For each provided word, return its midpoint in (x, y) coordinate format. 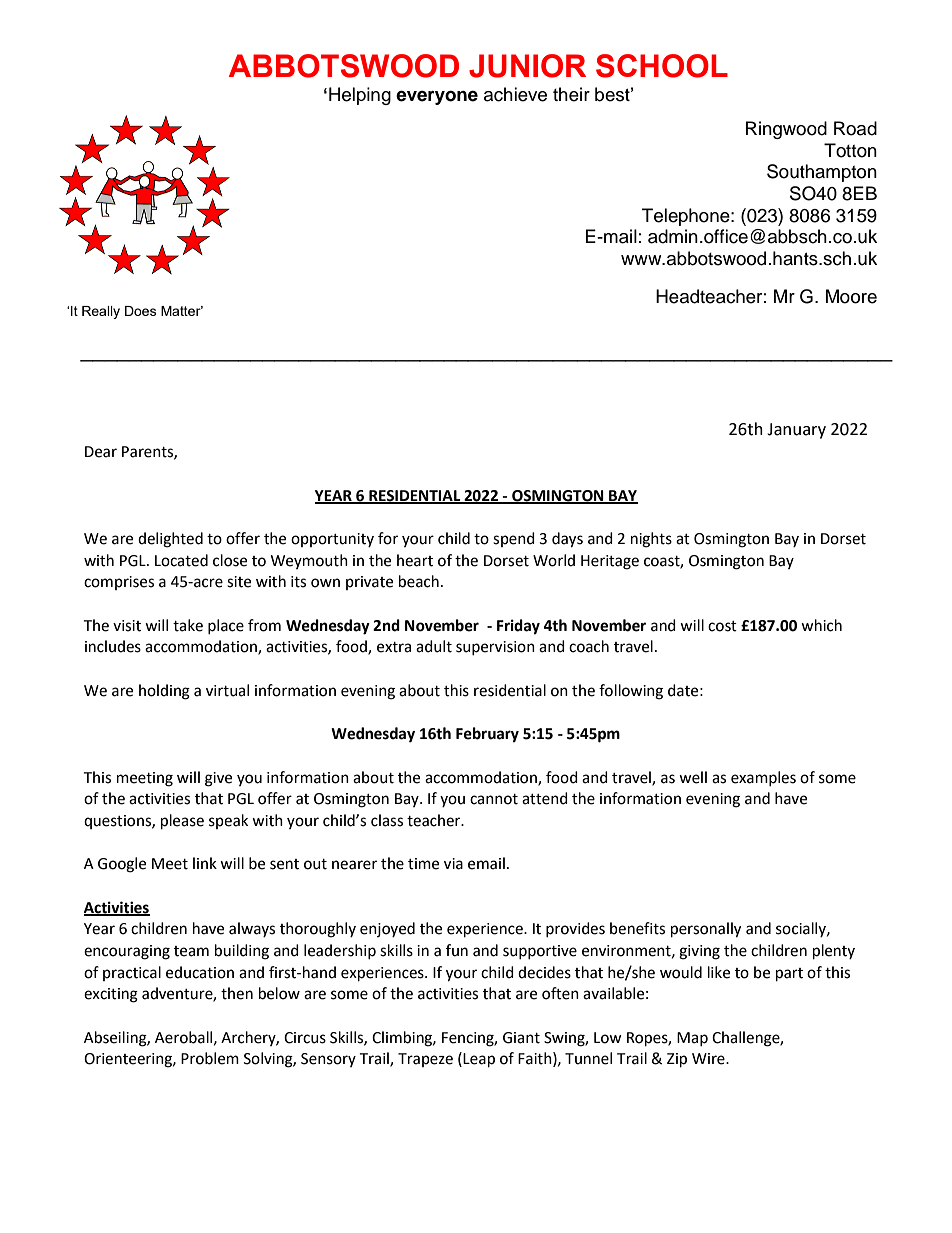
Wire (709, 1059)
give (218, 779)
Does (141, 311)
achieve (515, 94)
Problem (210, 1058)
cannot (494, 799)
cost (722, 626)
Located (181, 560)
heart (415, 560)
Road (855, 128)
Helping (360, 96)
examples (763, 778)
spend (514, 539)
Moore (851, 296)
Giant (521, 1038)
